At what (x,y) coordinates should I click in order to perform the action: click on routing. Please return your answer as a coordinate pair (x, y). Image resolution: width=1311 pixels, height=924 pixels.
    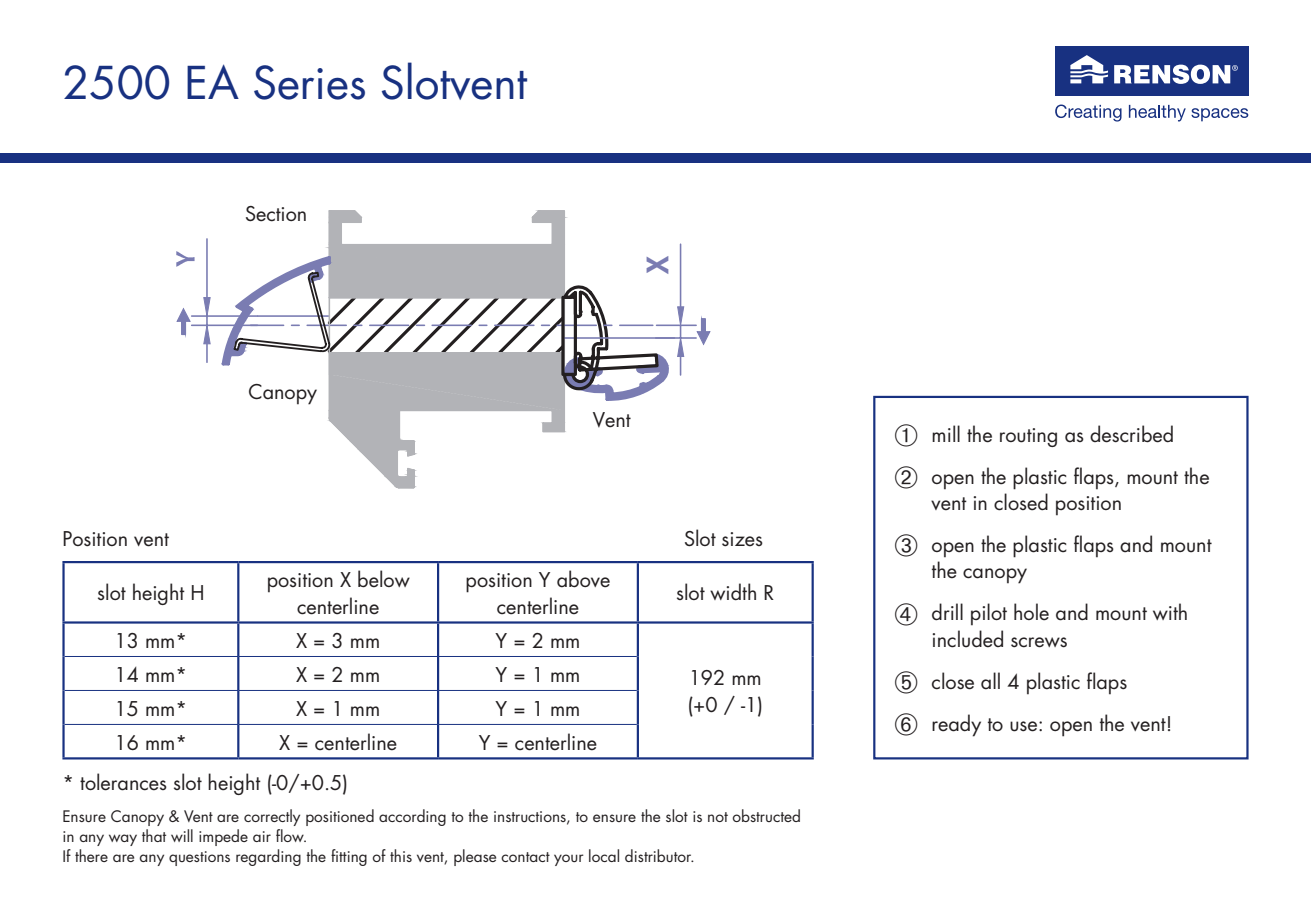
    Looking at the image, I should click on (1028, 437).
